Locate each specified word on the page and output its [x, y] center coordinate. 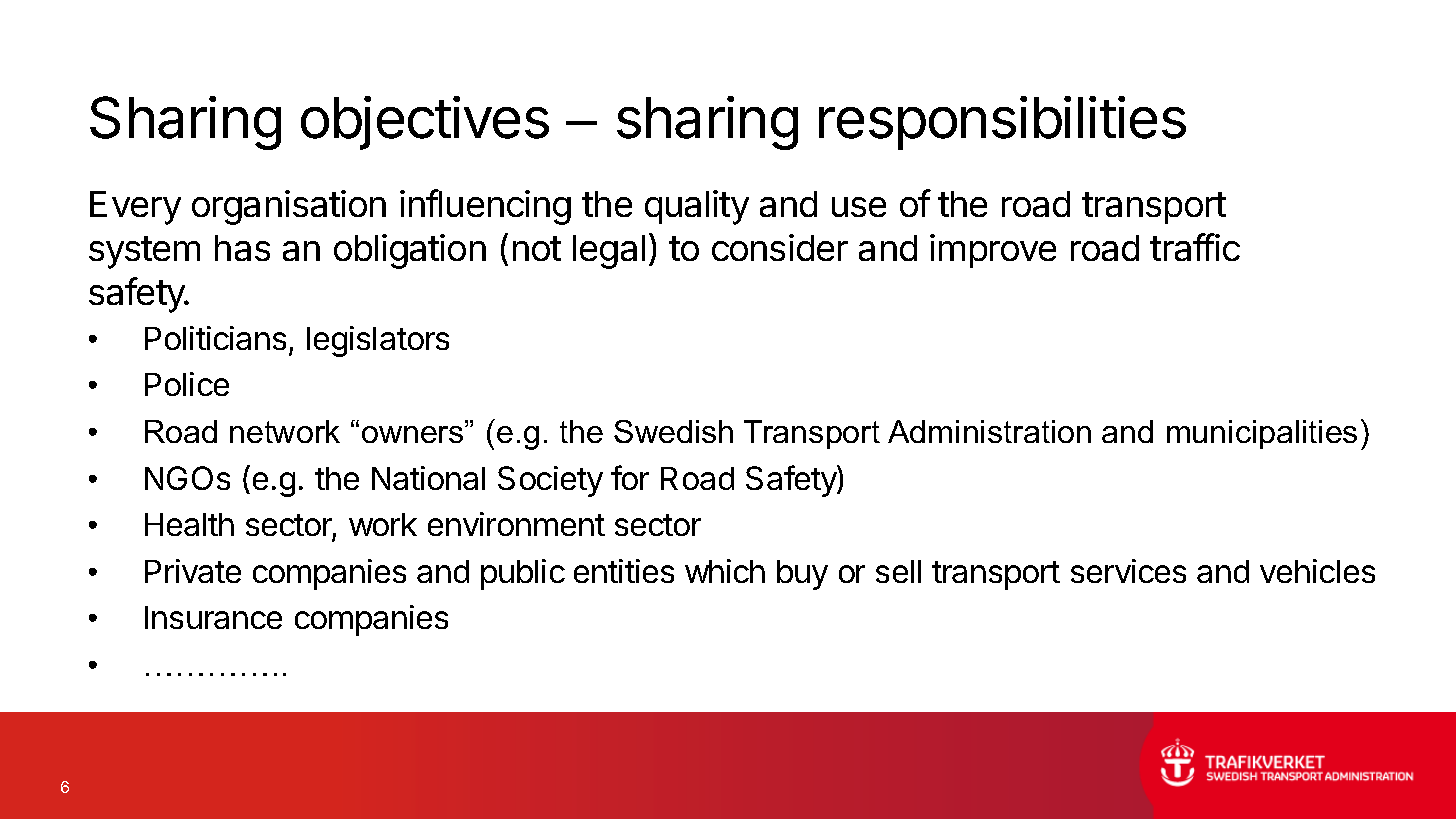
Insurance [213, 617]
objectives [425, 123]
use [859, 207]
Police [187, 384]
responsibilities [1002, 123]
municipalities [1262, 434]
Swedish [673, 431]
